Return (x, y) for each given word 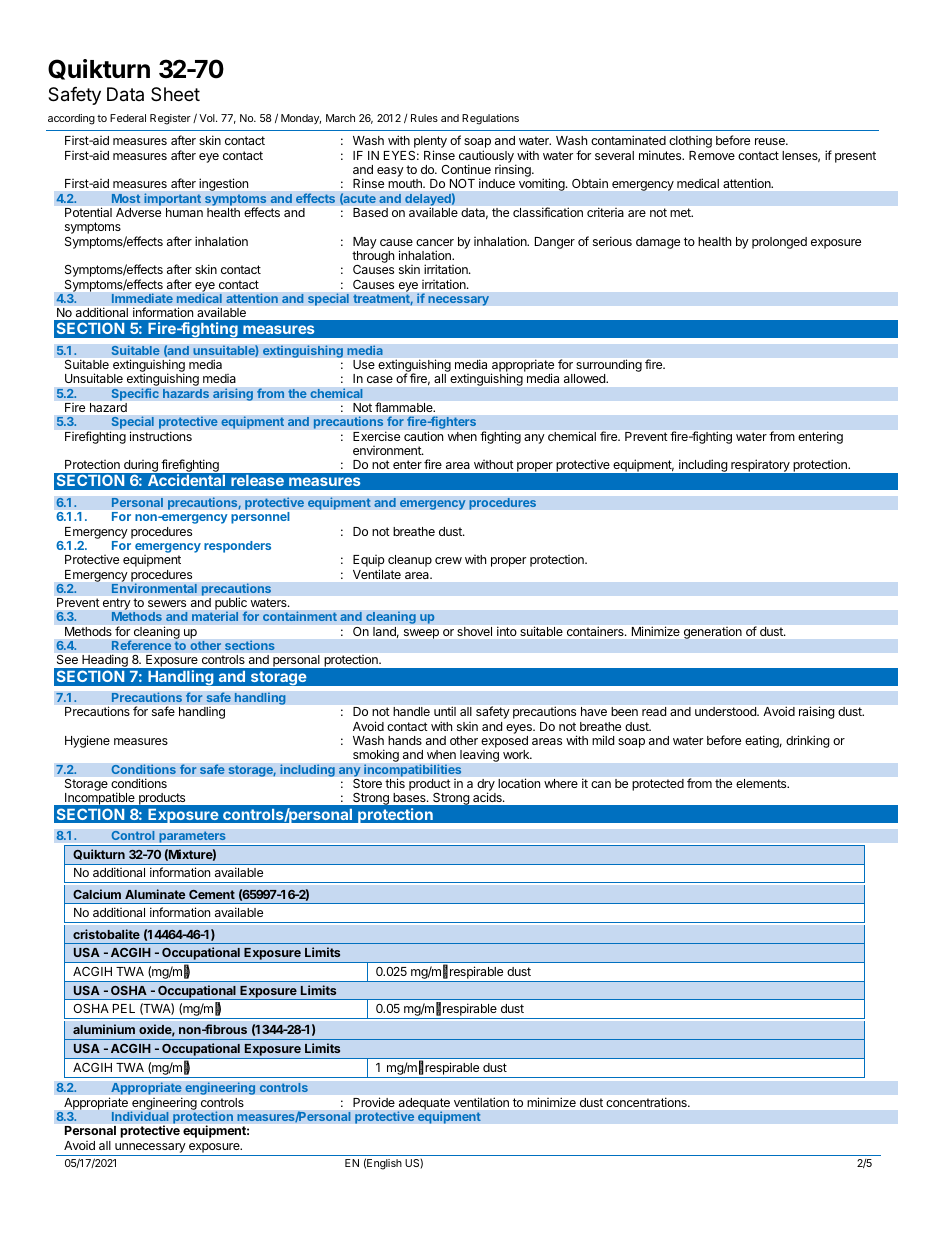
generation (713, 633)
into (506, 631)
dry (486, 786)
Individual (140, 1116)
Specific (135, 394)
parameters (192, 837)
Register (170, 119)
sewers (167, 603)
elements (762, 783)
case (380, 379)
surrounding (608, 367)
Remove (712, 155)
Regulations (490, 119)
